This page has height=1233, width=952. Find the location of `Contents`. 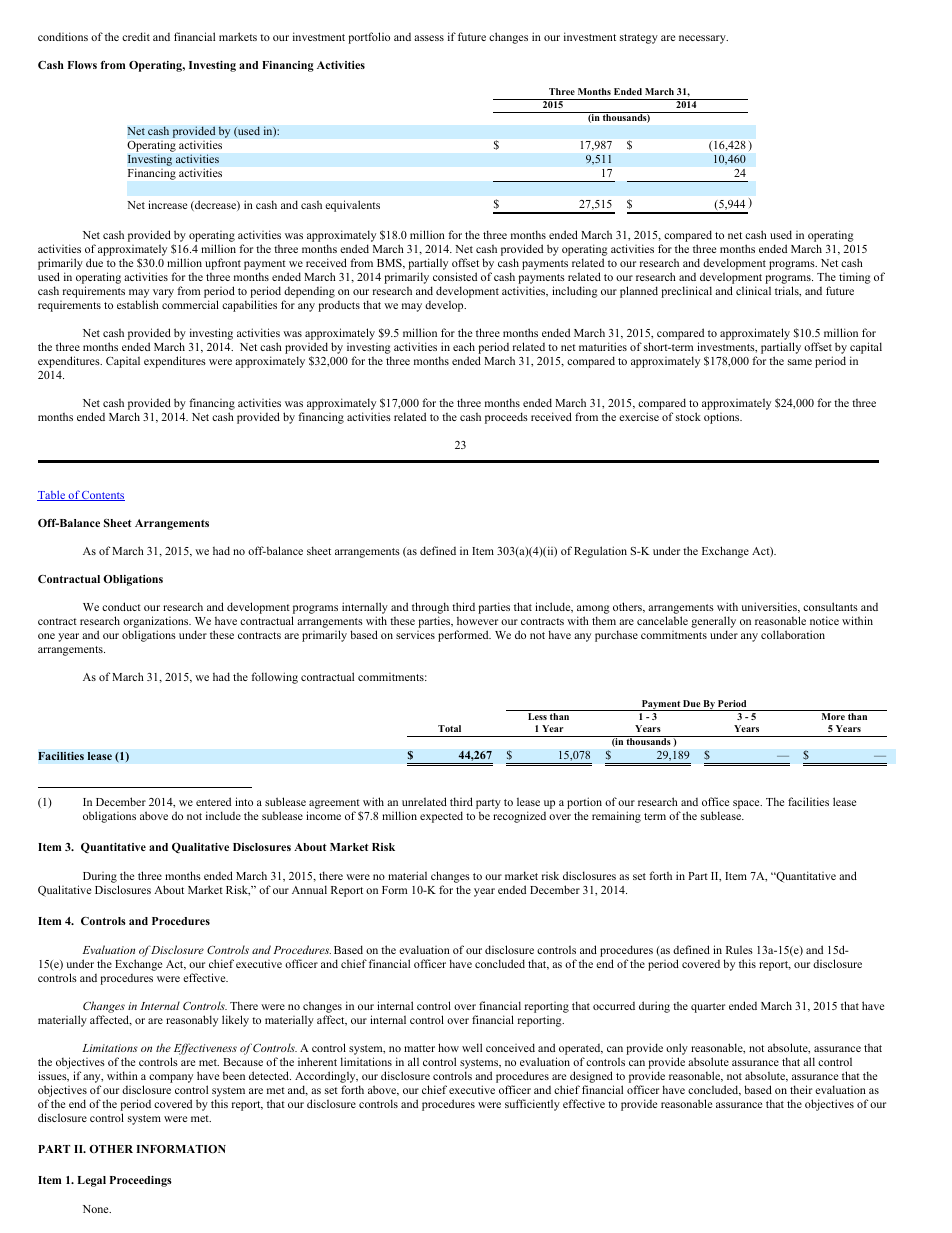

Contents is located at coordinates (102, 496).
